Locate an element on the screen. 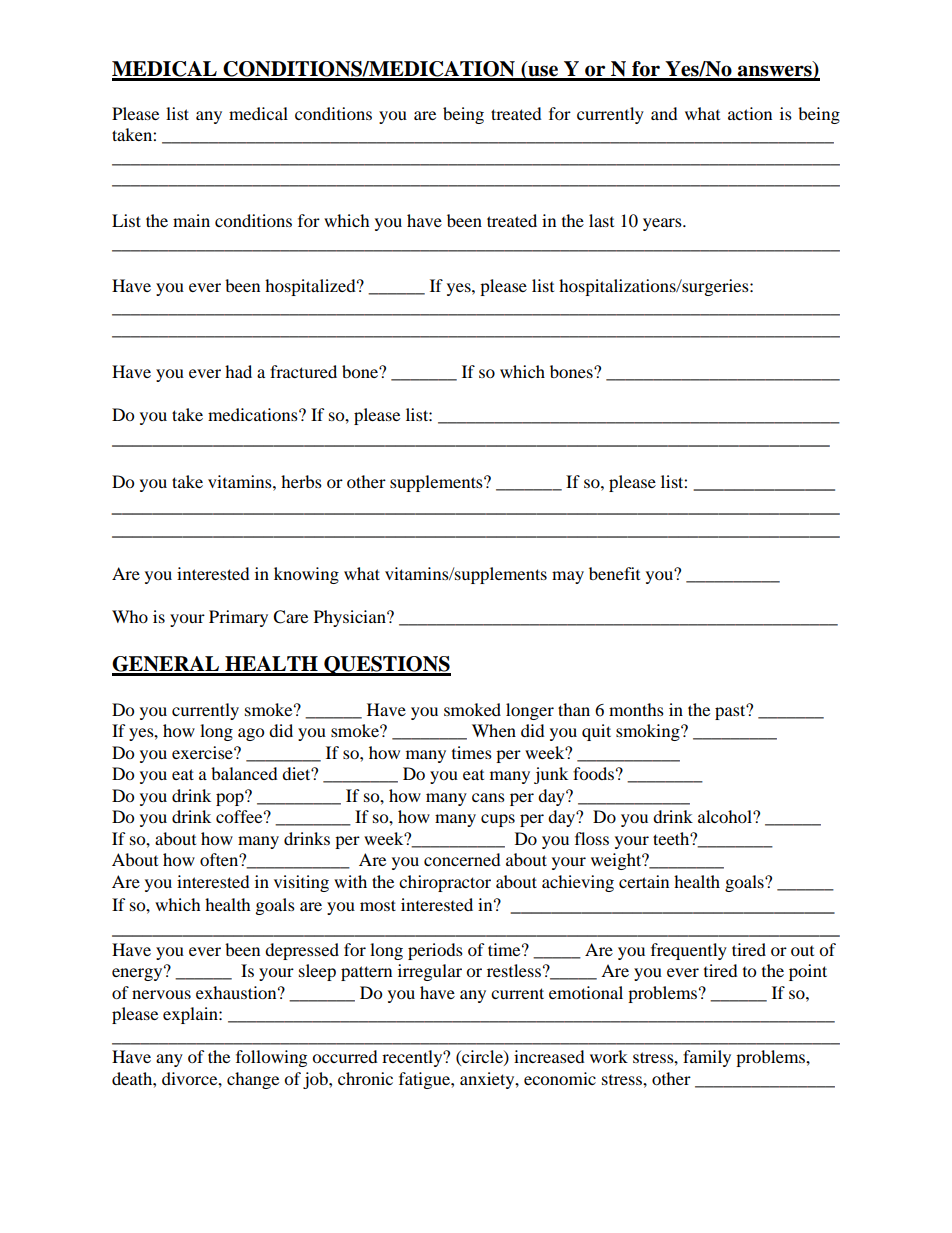 Image resolution: width=952 pixels, height=1233 pixels. explain is located at coordinates (191, 1015).
